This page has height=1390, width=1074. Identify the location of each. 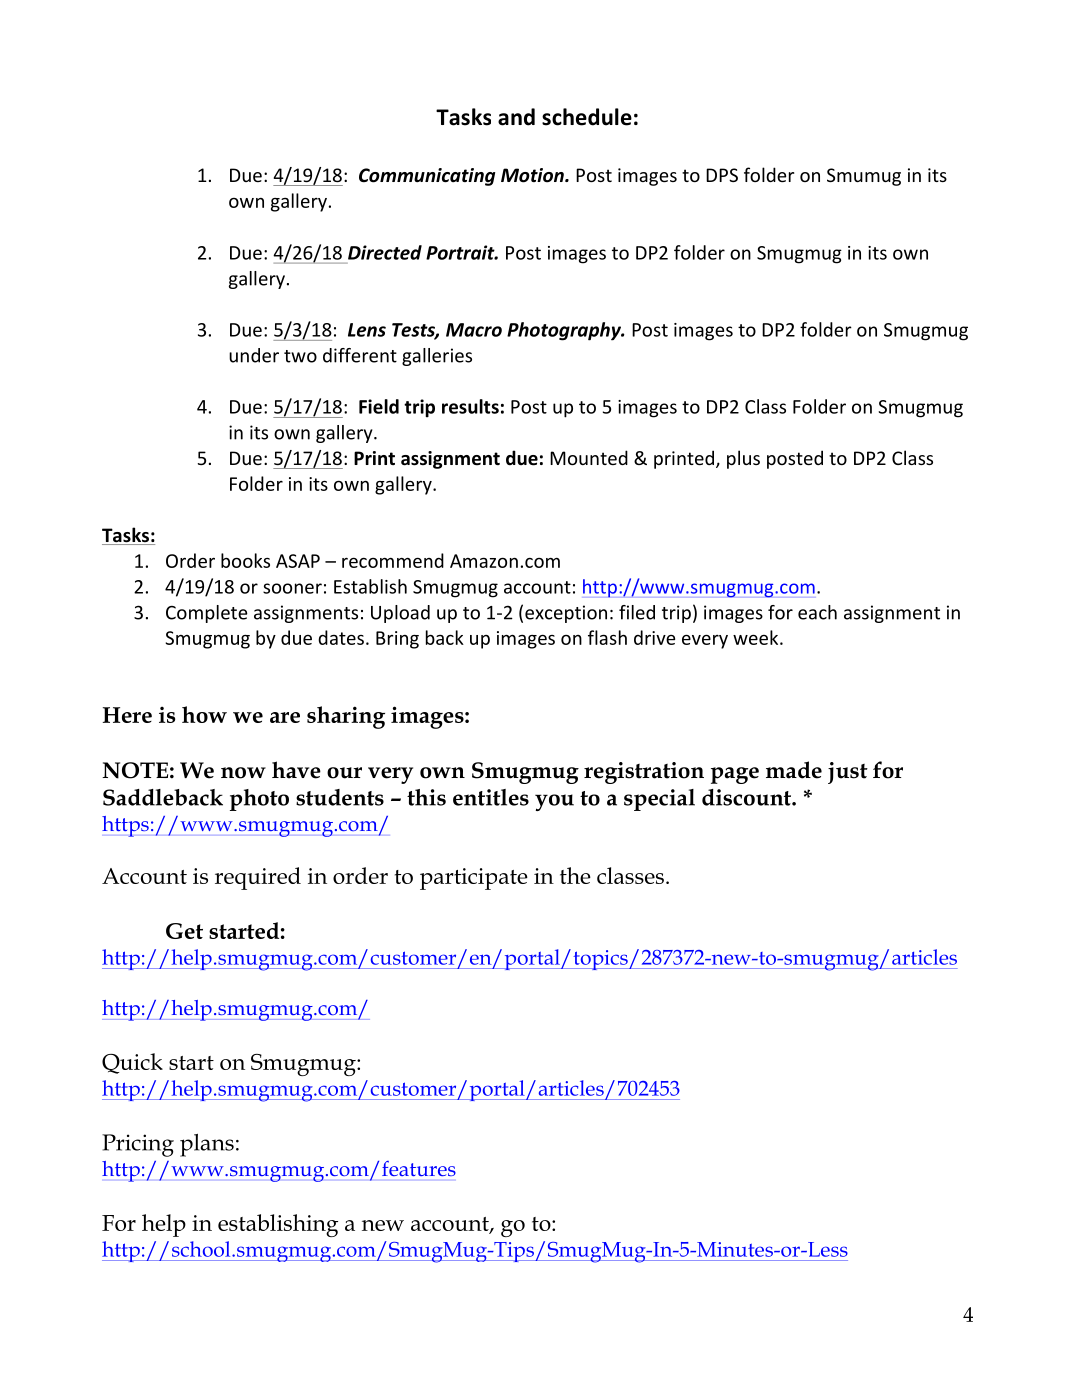
(817, 612).
